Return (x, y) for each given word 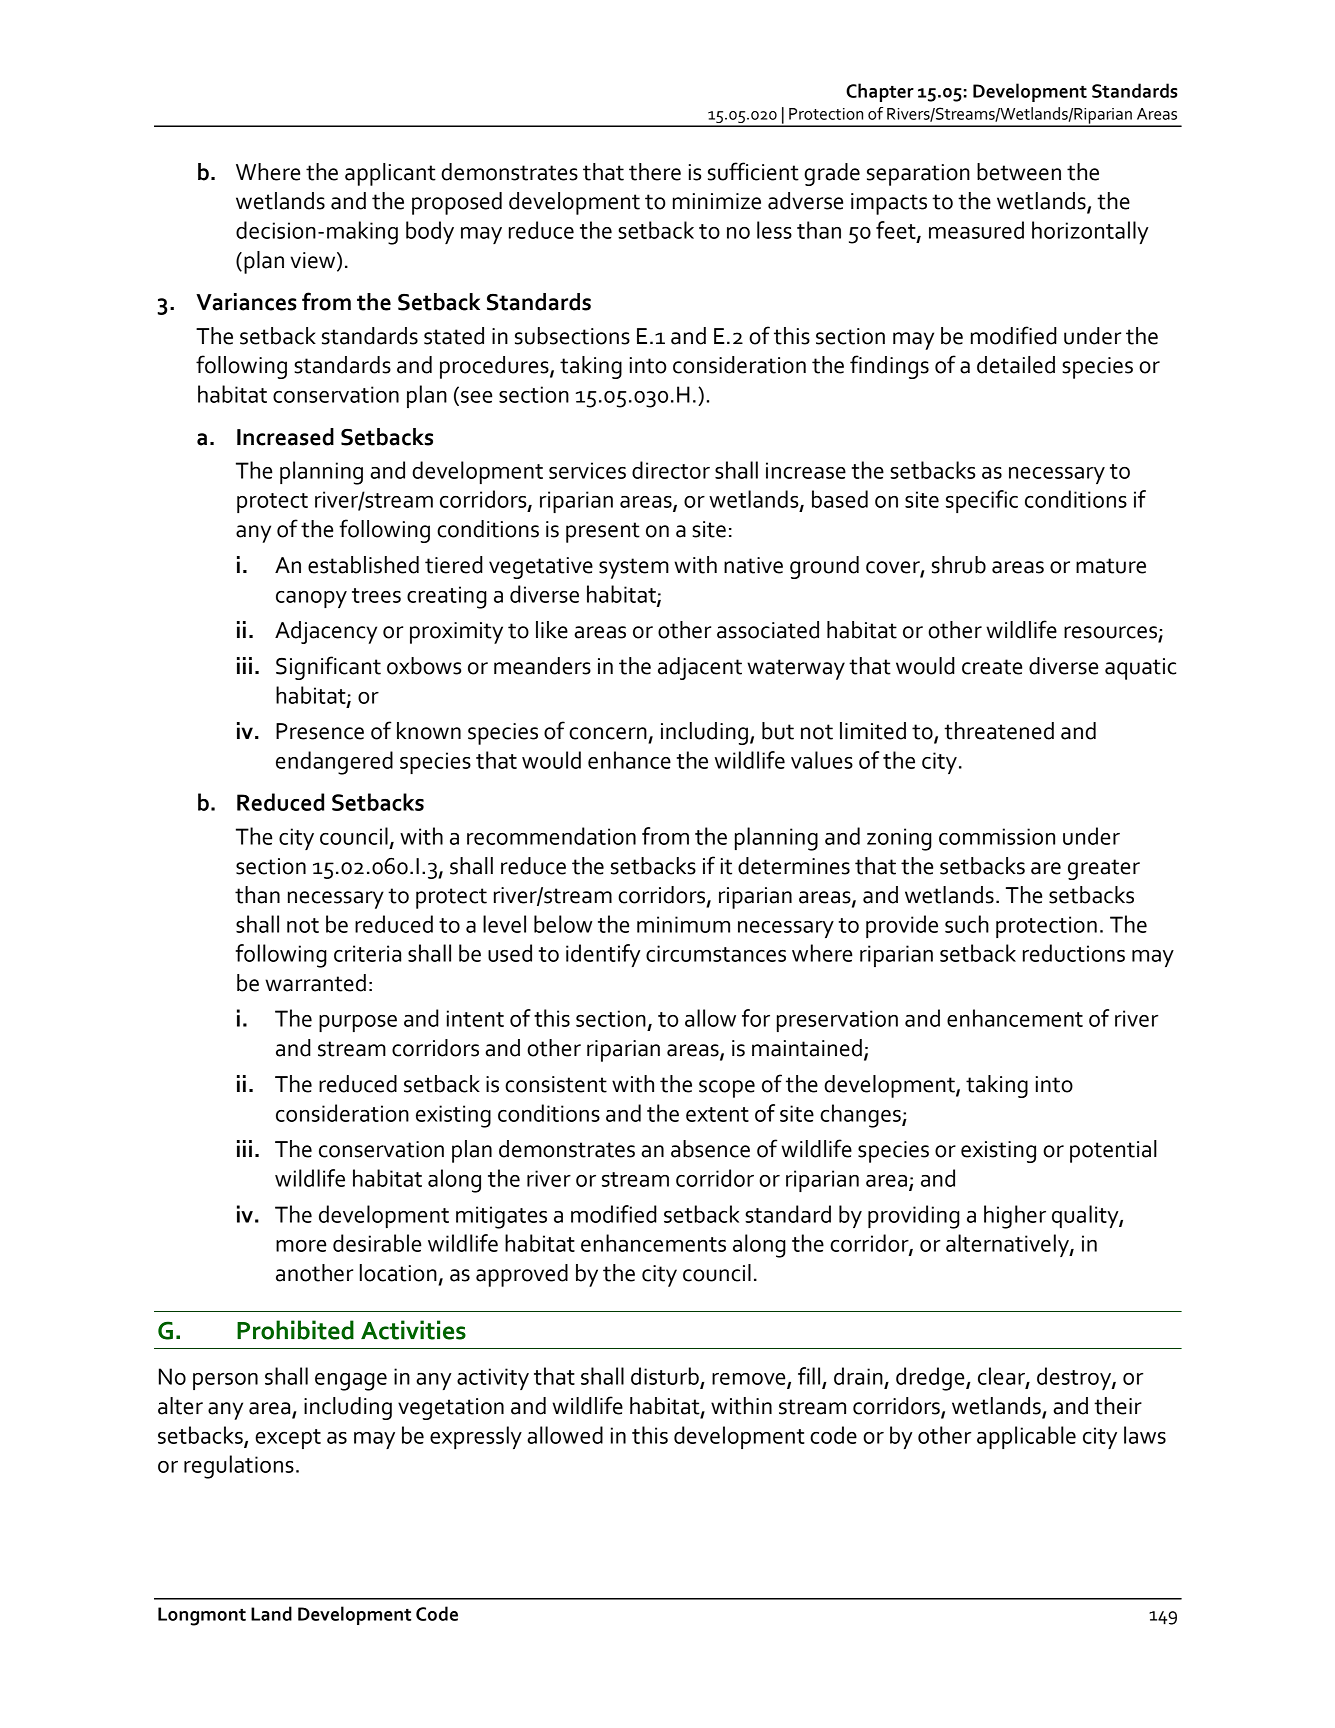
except (288, 1439)
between (1019, 172)
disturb (665, 1376)
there (655, 172)
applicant (390, 174)
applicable (1026, 1437)
